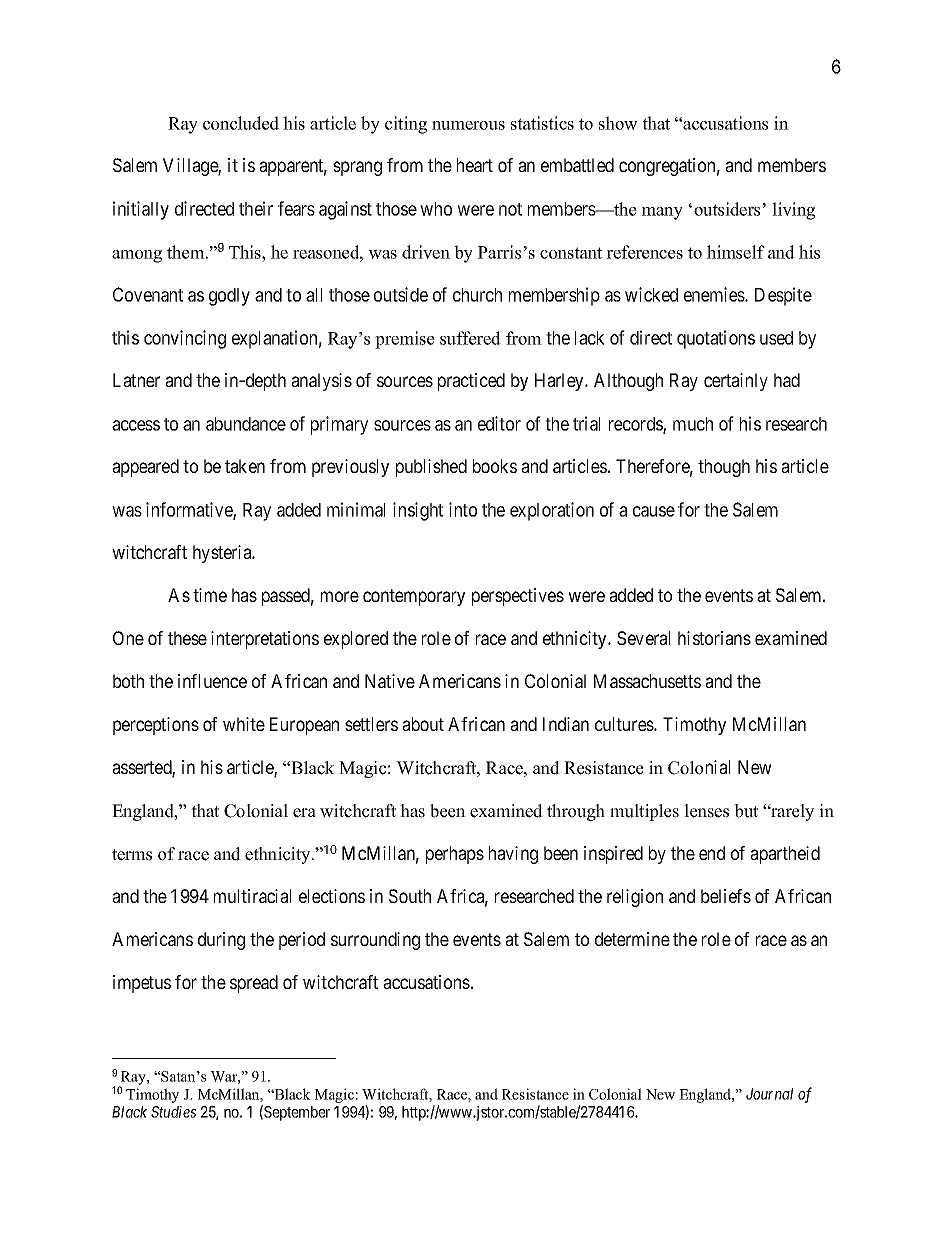 The image size is (952, 1233). I want to click on Journal, so click(769, 1094).
